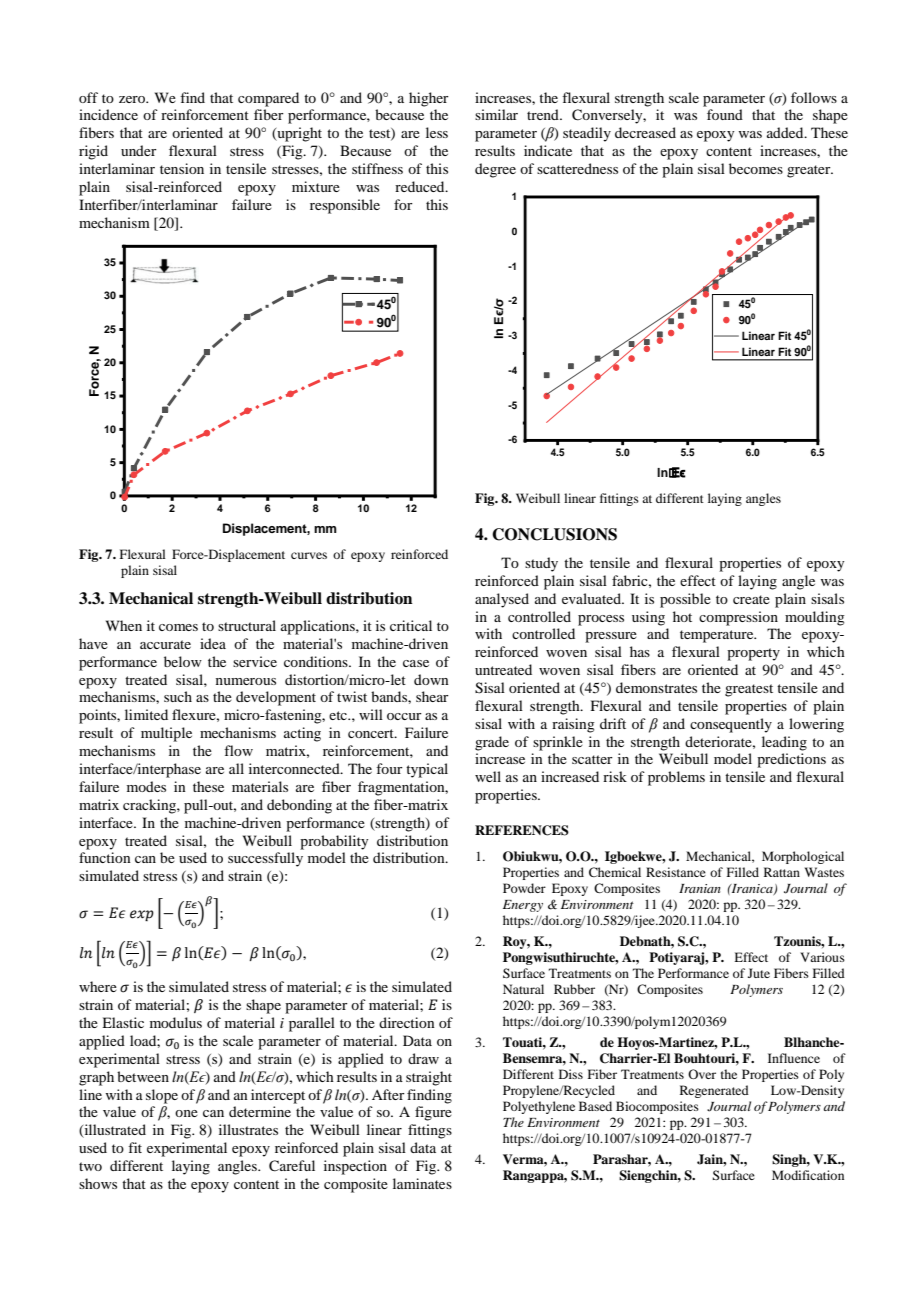 This image has height=1308, width=924. I want to click on less, so click(437, 132).
